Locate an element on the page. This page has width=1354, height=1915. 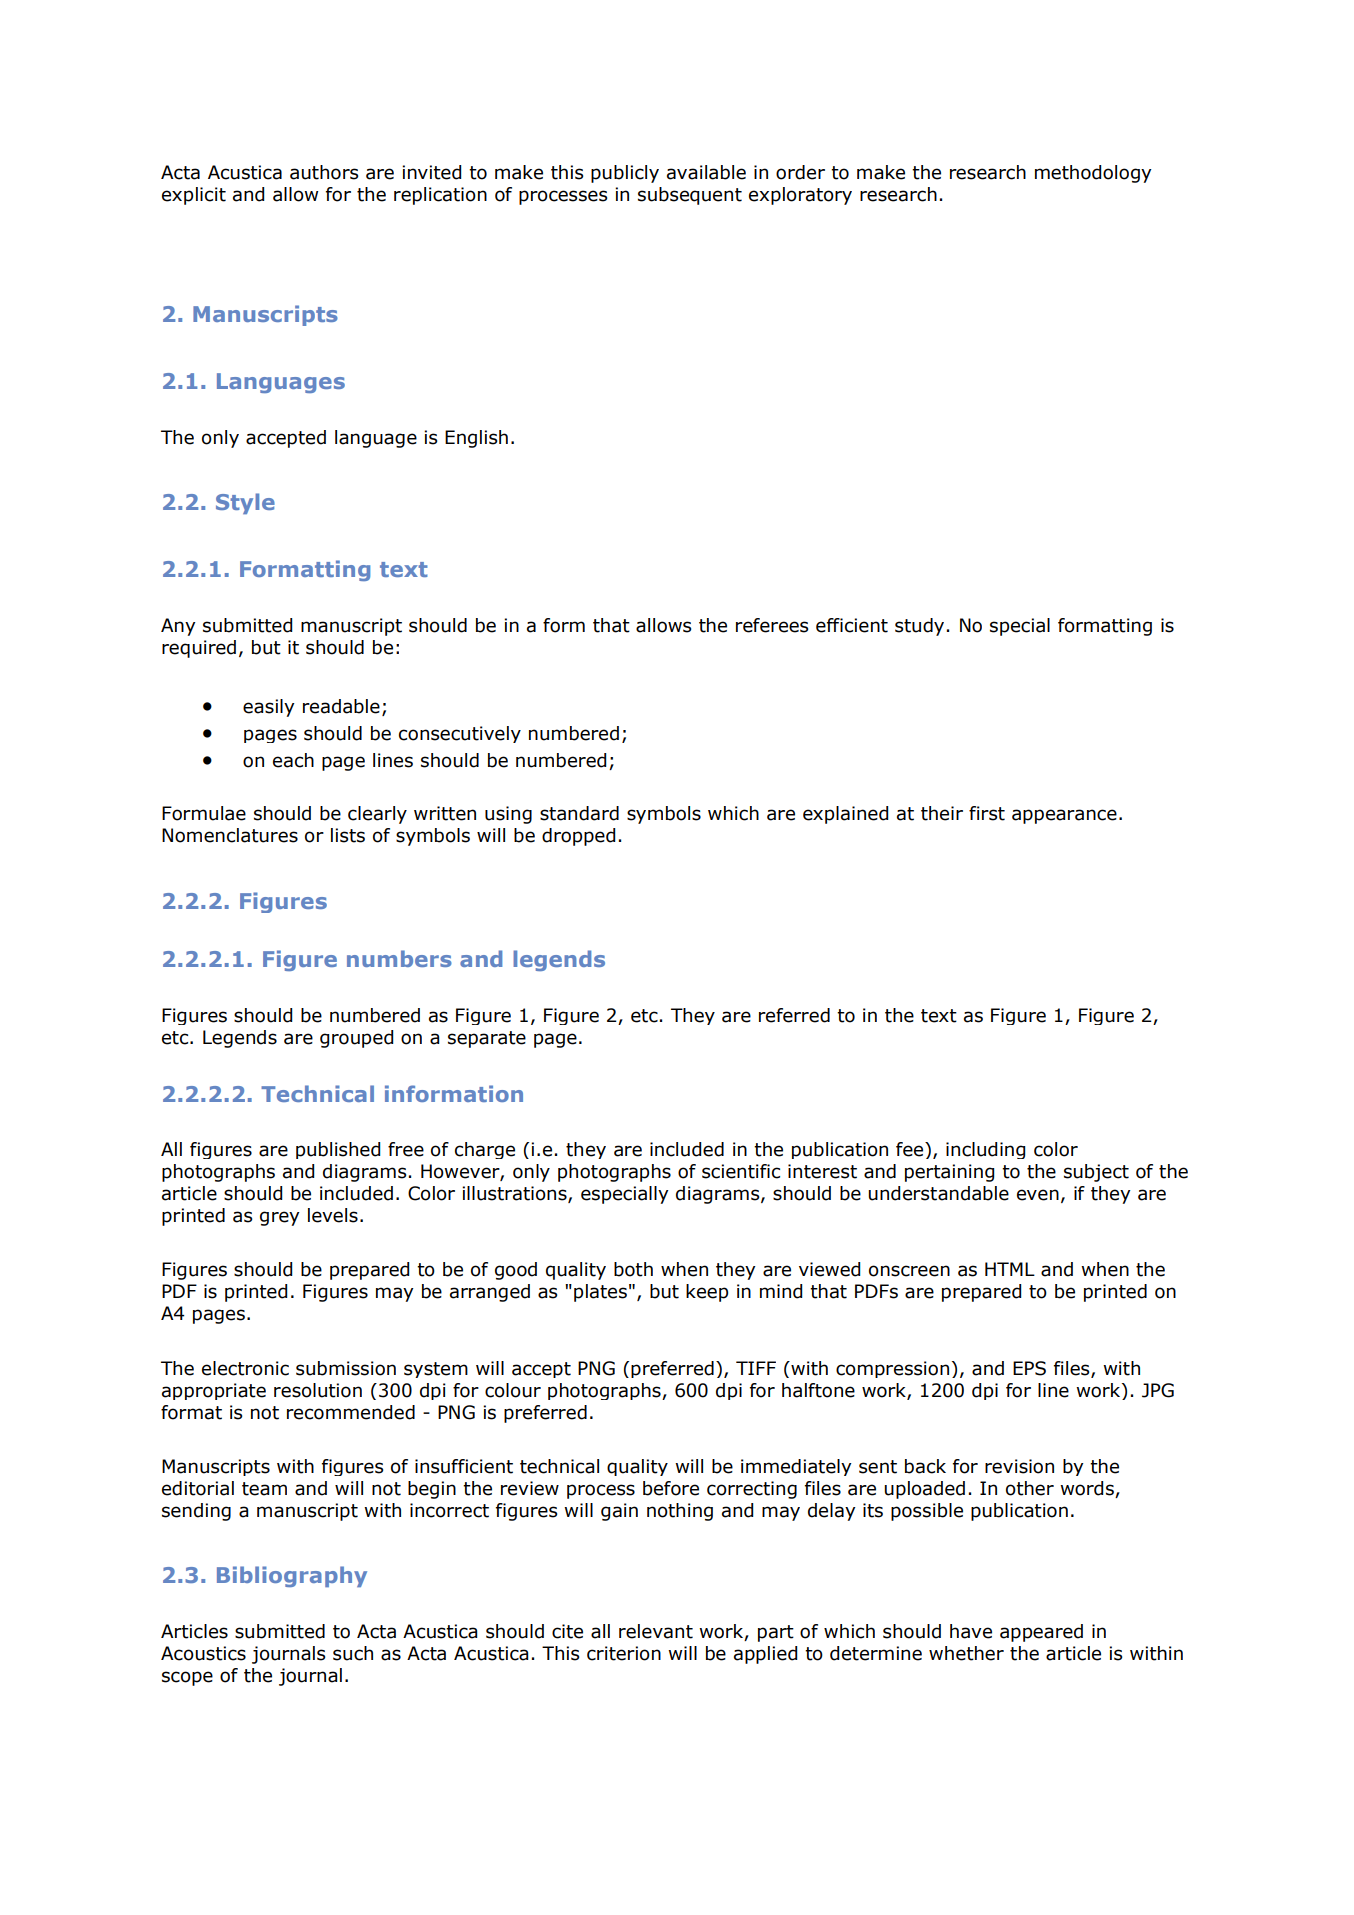
authors is located at coordinates (324, 172).
